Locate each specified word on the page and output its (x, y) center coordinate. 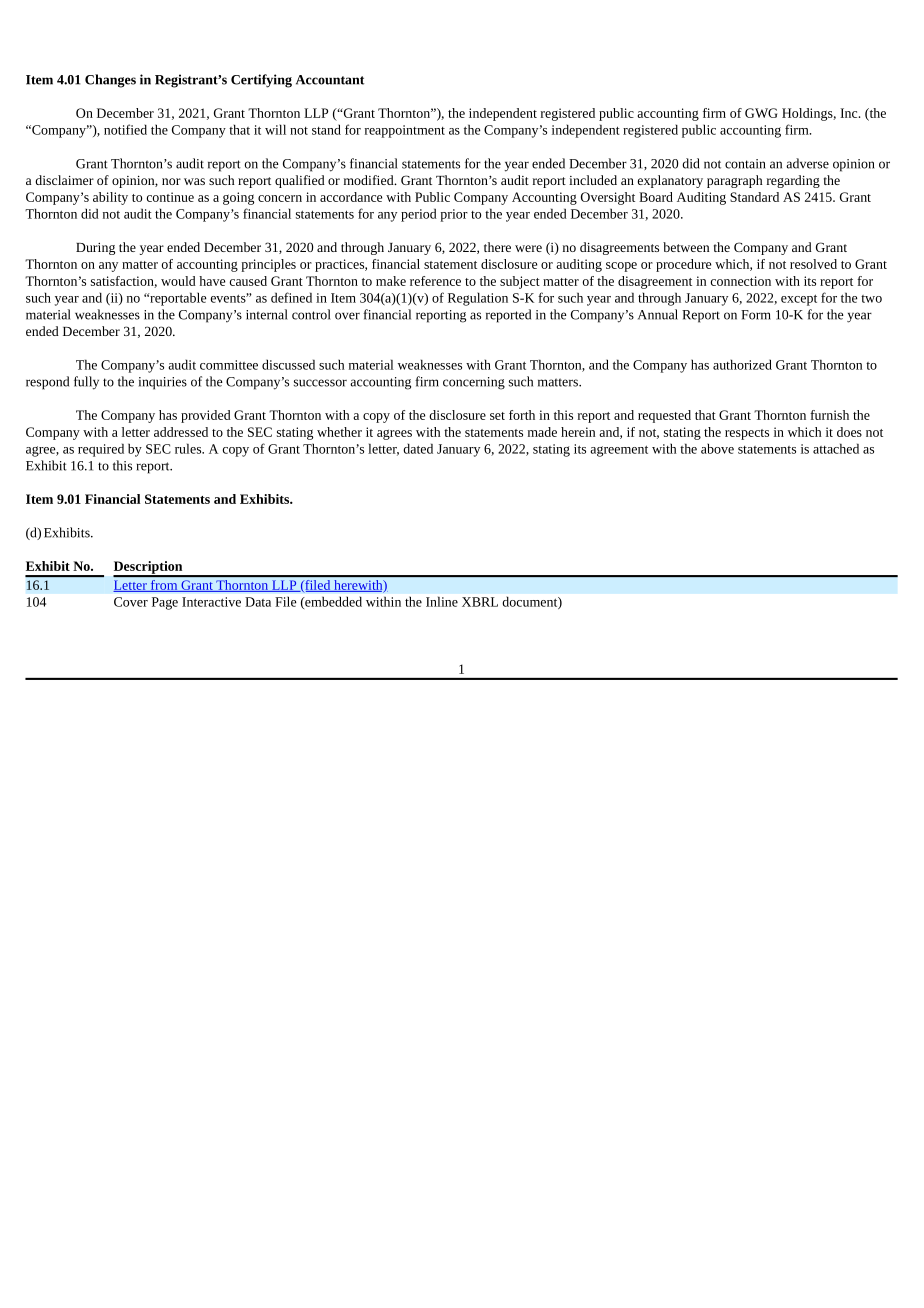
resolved (813, 264)
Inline (442, 602)
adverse (807, 163)
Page (165, 603)
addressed (181, 432)
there (497, 247)
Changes (110, 81)
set (497, 416)
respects (747, 434)
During (95, 249)
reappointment (405, 131)
